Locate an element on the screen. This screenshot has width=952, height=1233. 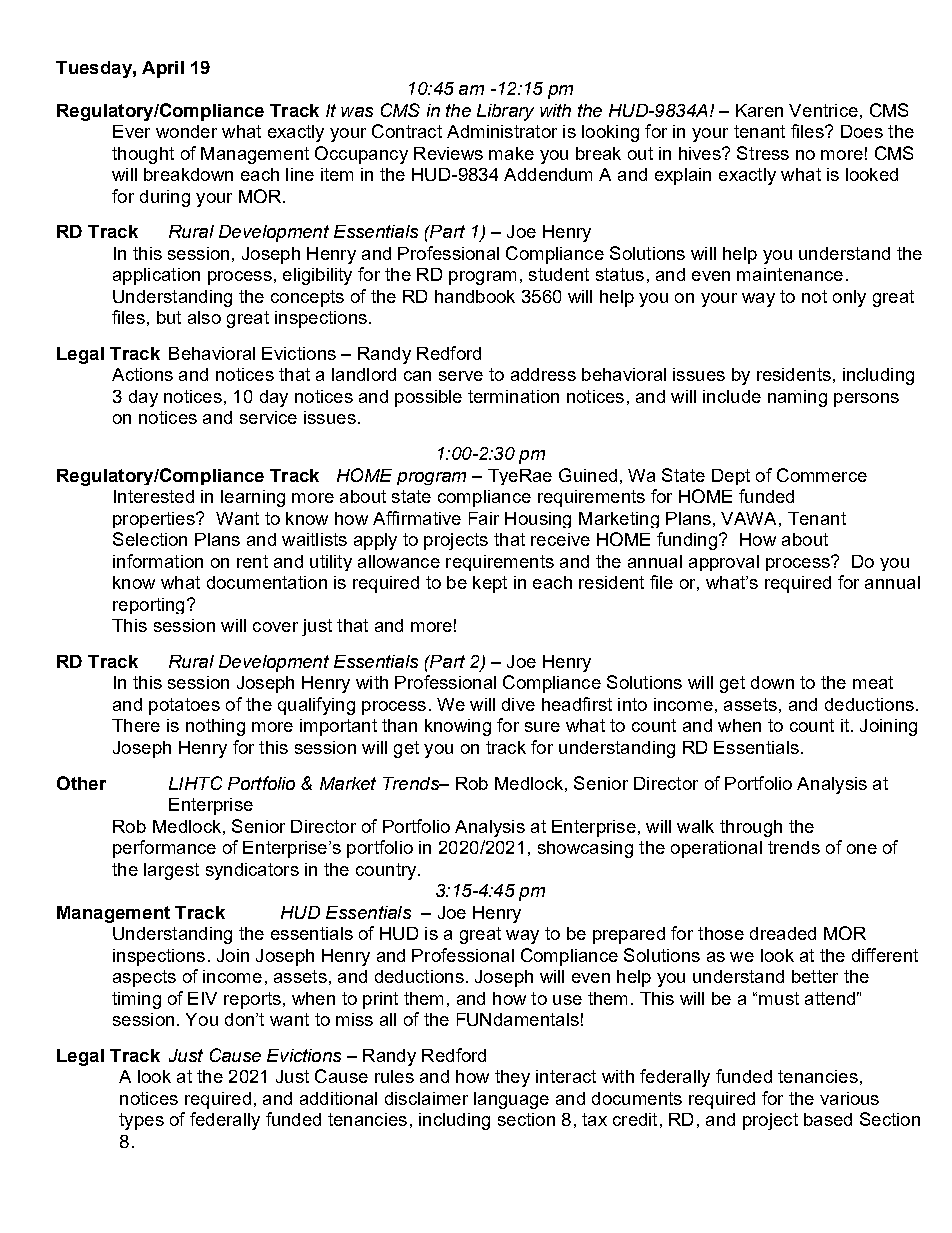
showcasing is located at coordinates (585, 849).
